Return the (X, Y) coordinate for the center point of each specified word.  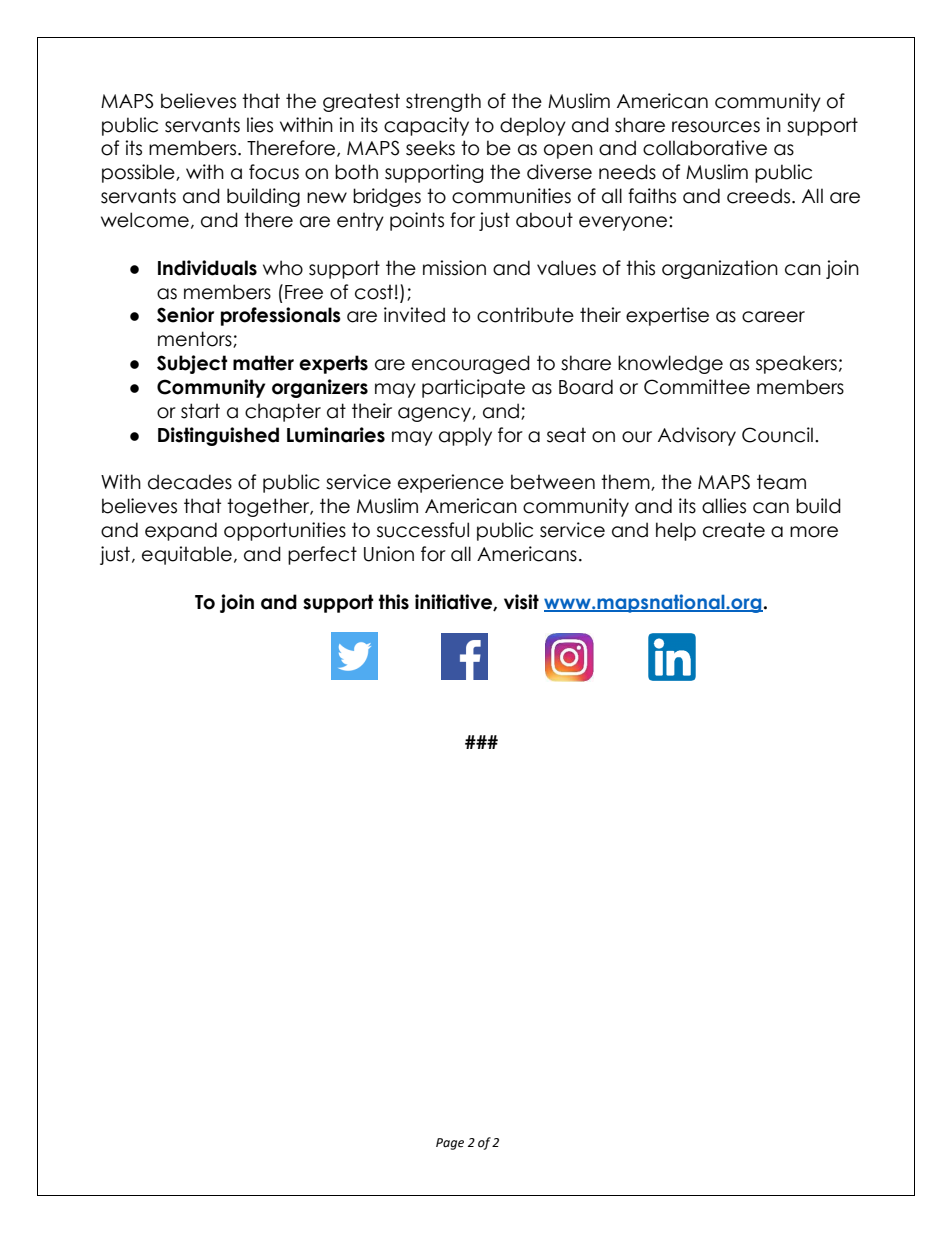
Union (389, 554)
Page (450, 1144)
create (734, 530)
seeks (430, 148)
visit (521, 602)
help (676, 531)
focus (274, 172)
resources (716, 127)
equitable (187, 555)
